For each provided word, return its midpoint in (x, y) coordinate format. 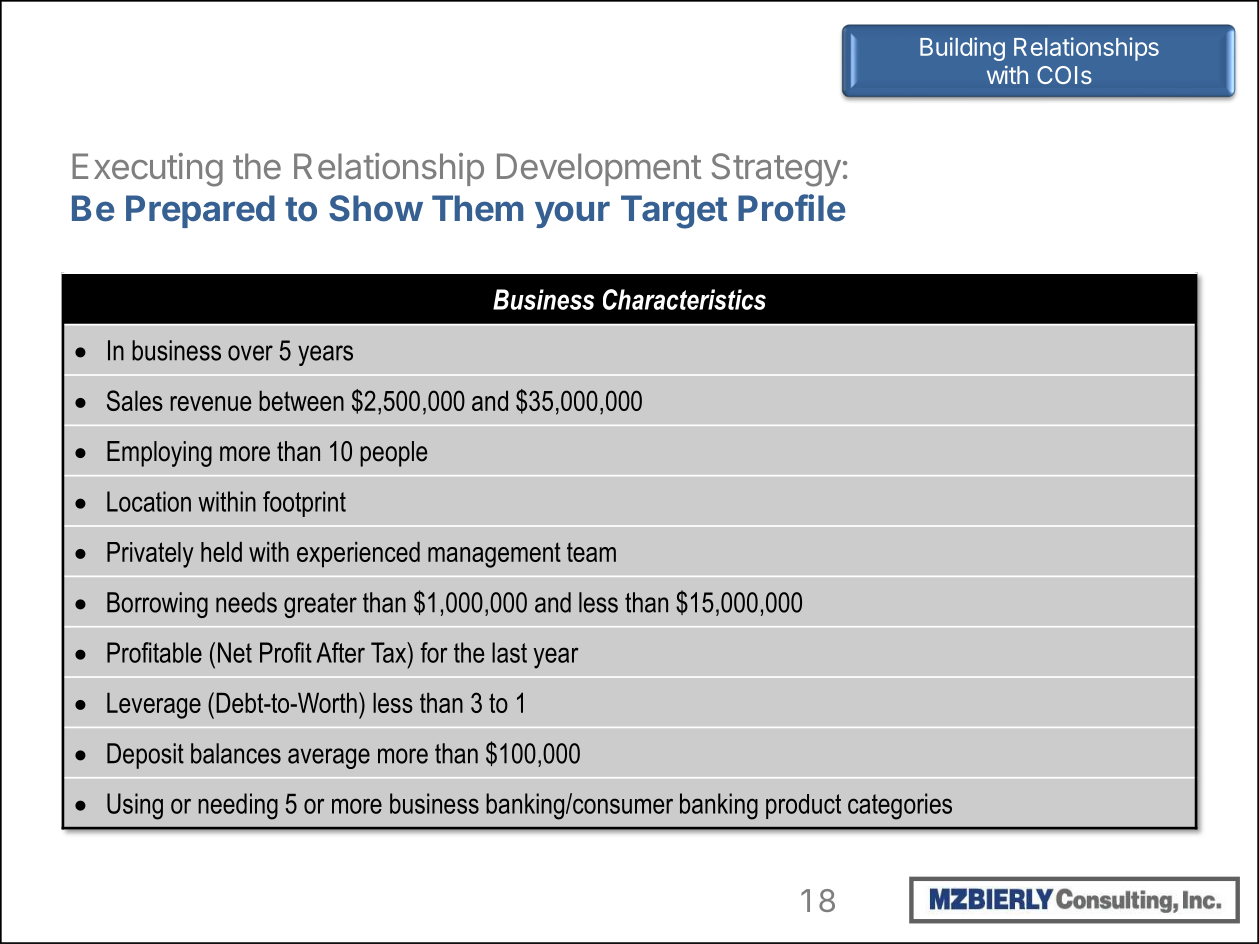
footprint (304, 504)
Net (235, 652)
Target (674, 212)
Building (962, 49)
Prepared (200, 211)
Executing (147, 170)
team (591, 552)
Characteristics (684, 299)
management (494, 555)
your (572, 214)
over (250, 353)
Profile (791, 208)
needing (238, 806)
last (509, 652)
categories (900, 806)
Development (599, 169)
